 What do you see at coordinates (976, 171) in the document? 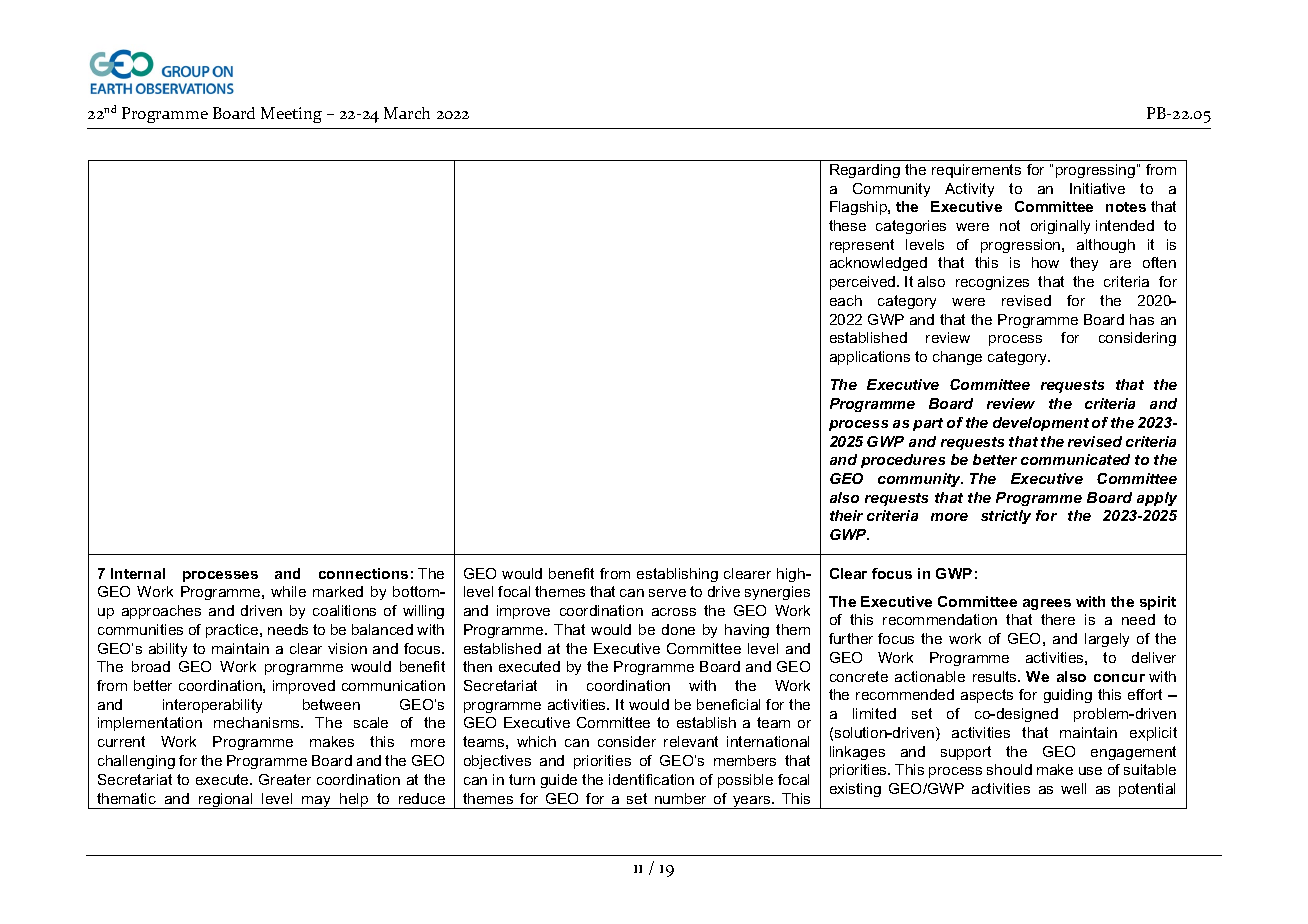
I see `requirements` at bounding box center [976, 171].
